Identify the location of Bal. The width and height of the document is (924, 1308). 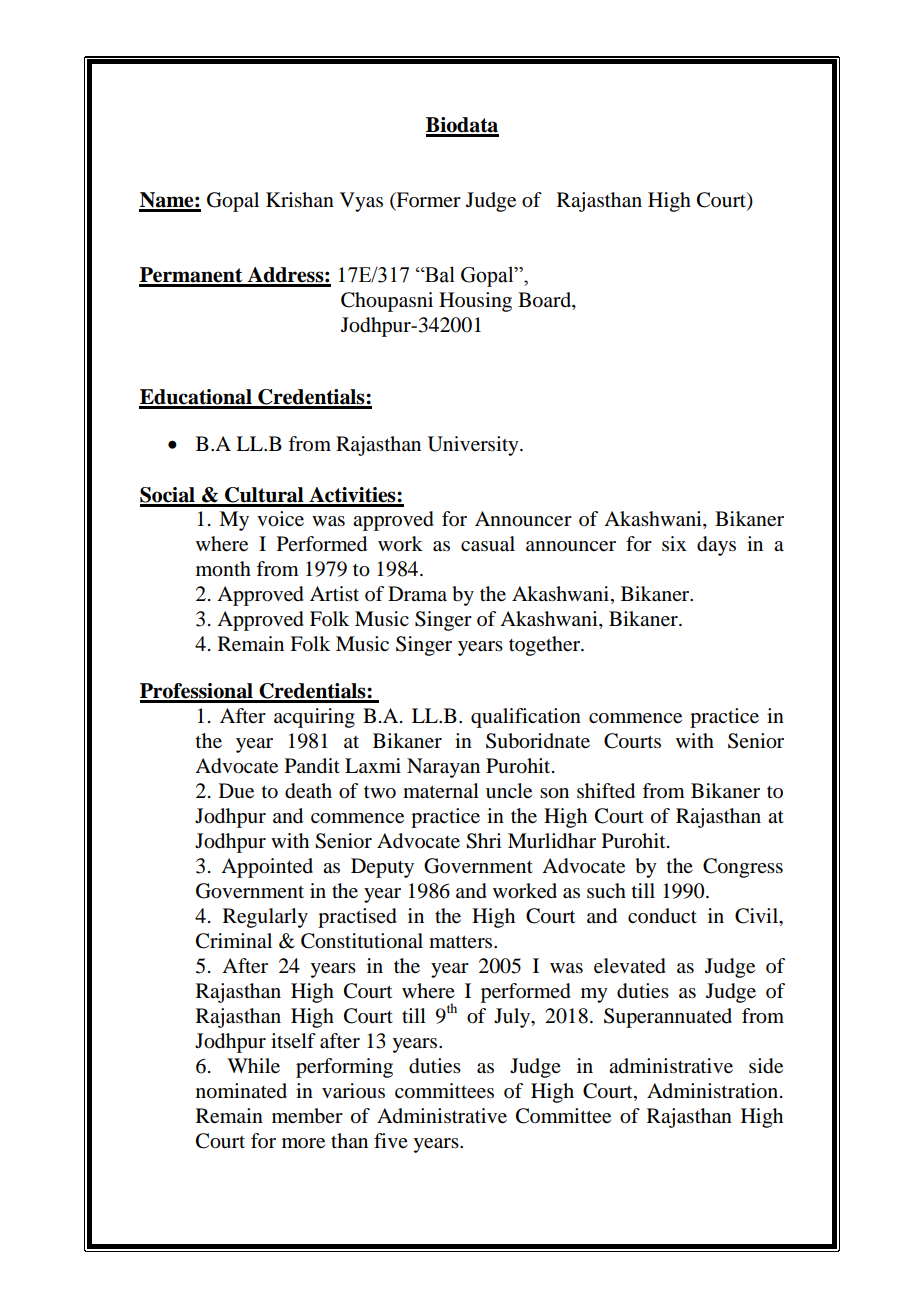
(439, 274).
